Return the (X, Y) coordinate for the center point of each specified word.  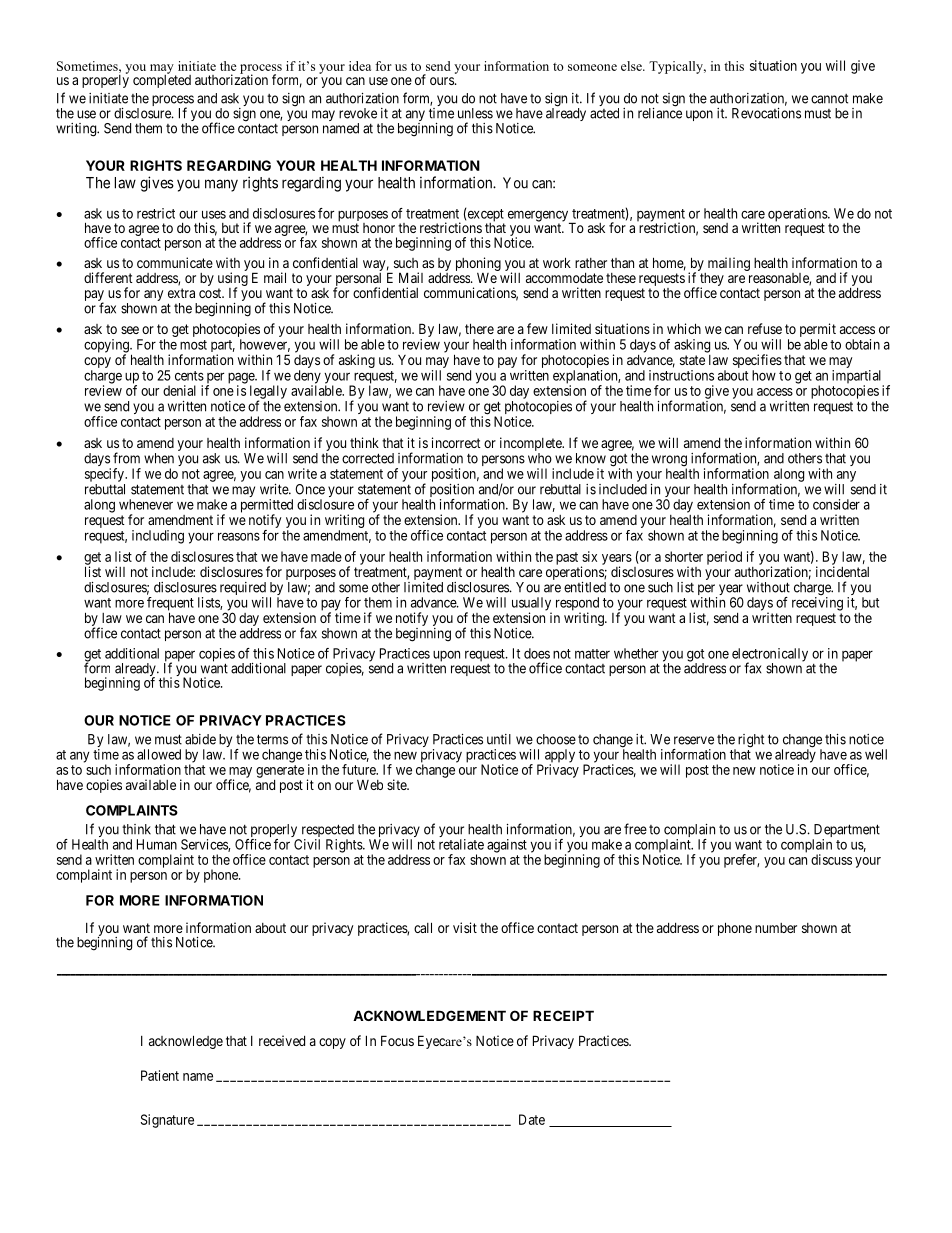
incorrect (456, 442)
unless (475, 113)
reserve (694, 740)
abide (200, 739)
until (499, 739)
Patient (160, 1075)
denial (179, 390)
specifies (757, 361)
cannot (829, 99)
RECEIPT (563, 1015)
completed (162, 80)
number (776, 928)
